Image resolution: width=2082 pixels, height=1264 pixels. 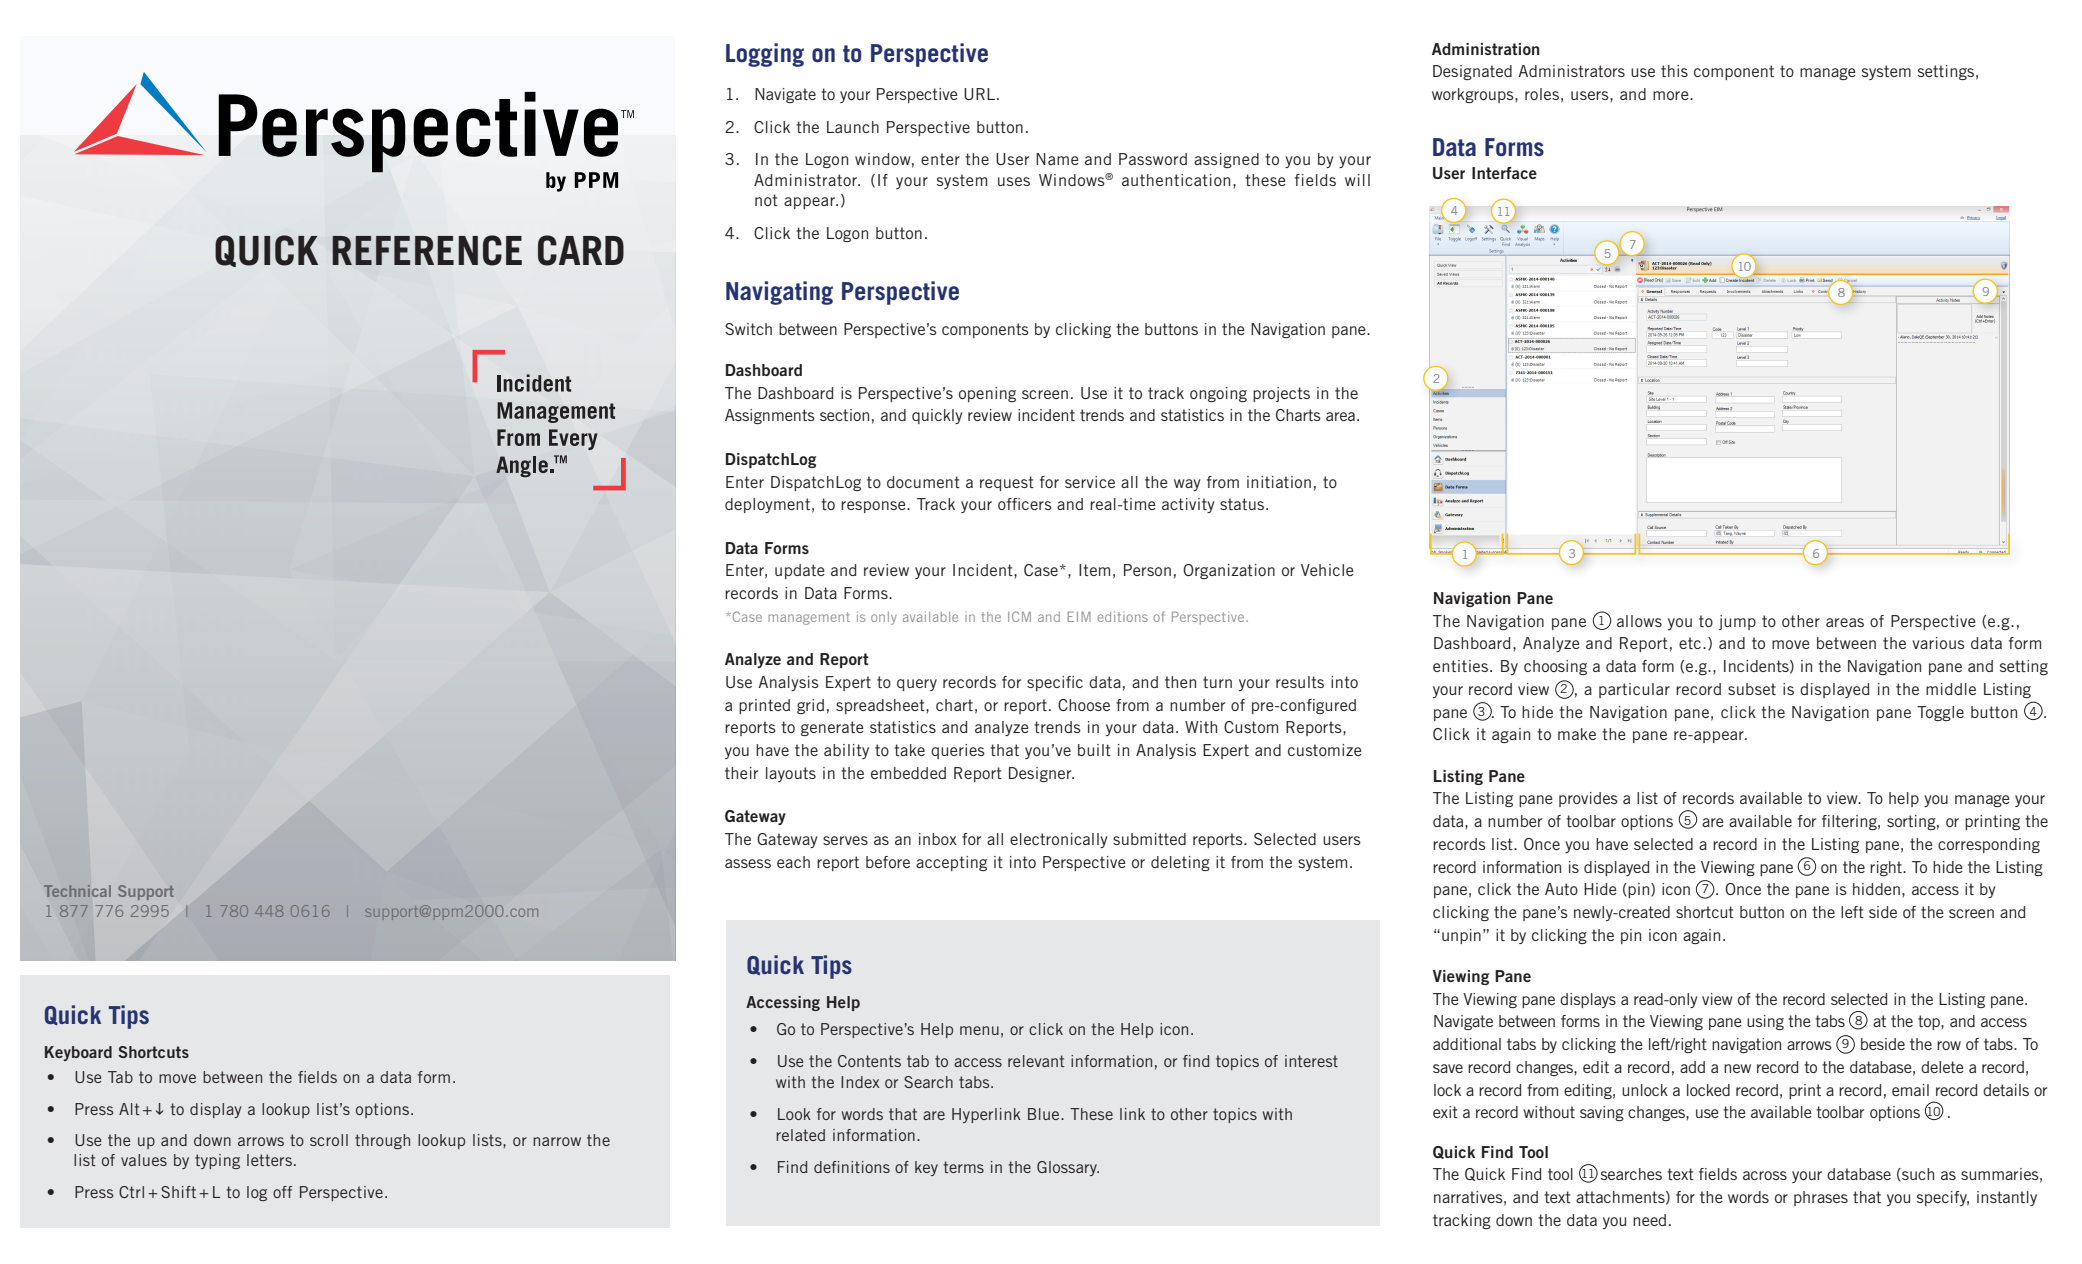 What do you see at coordinates (1019, 616) in the screenshot?
I see `ICM` at bounding box center [1019, 616].
